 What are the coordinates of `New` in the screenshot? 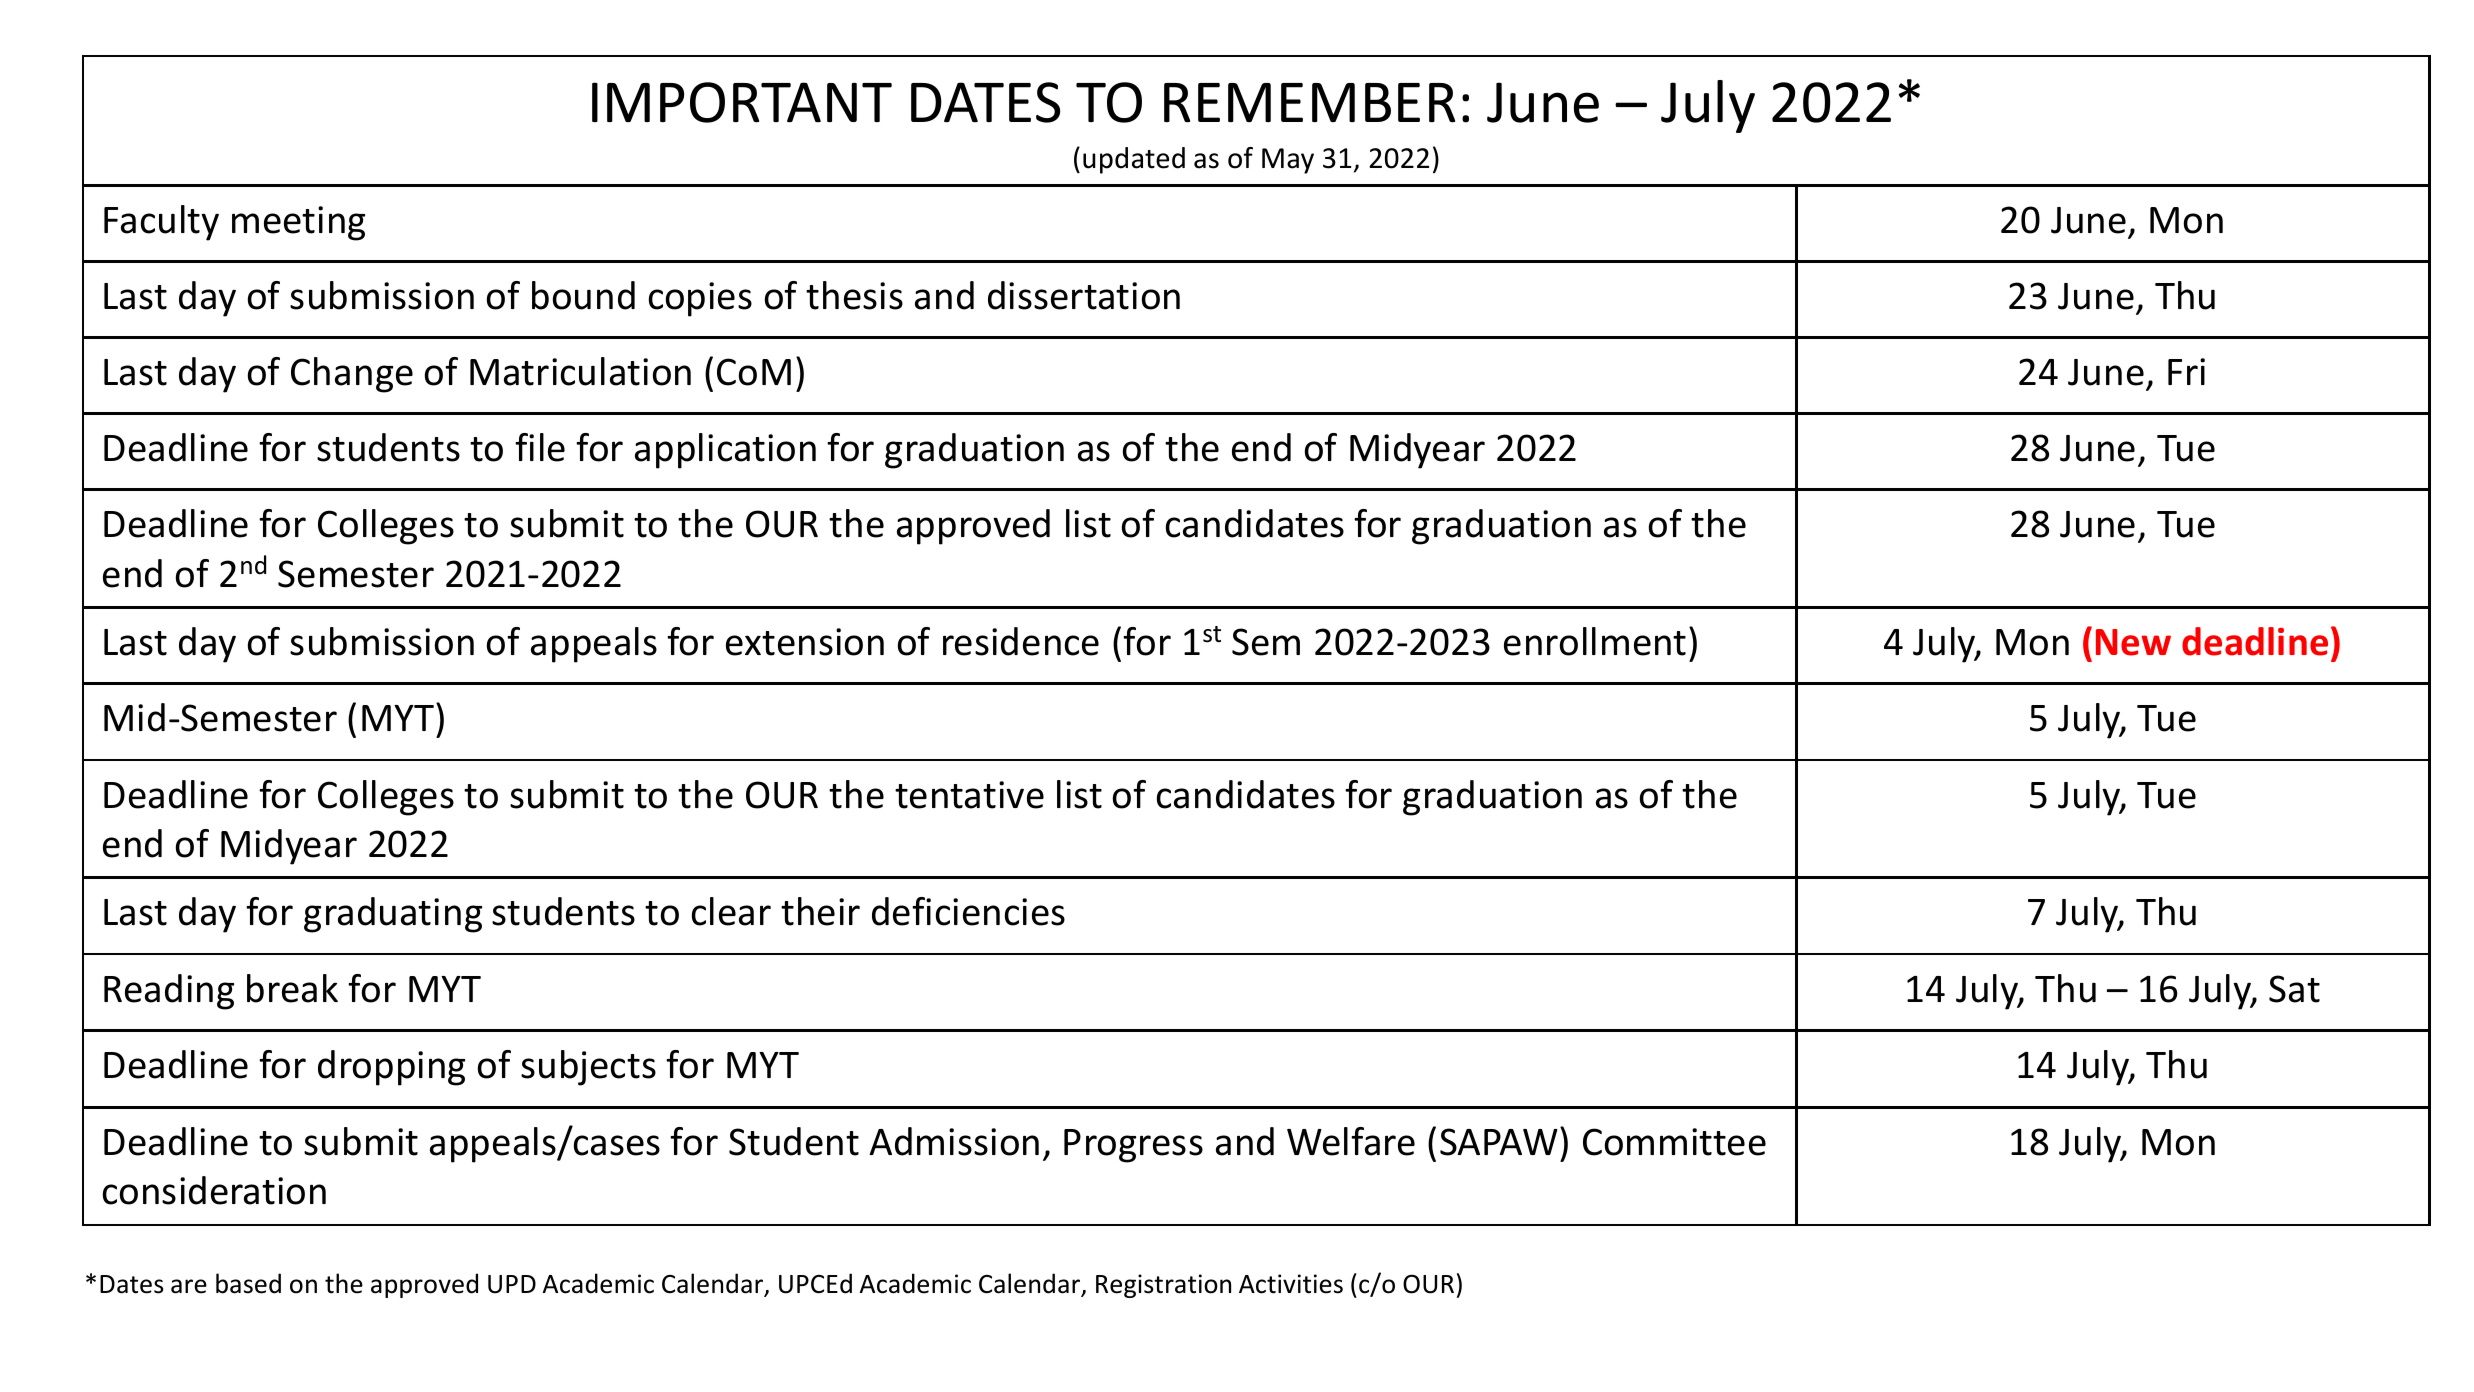 It's located at (2133, 642).
